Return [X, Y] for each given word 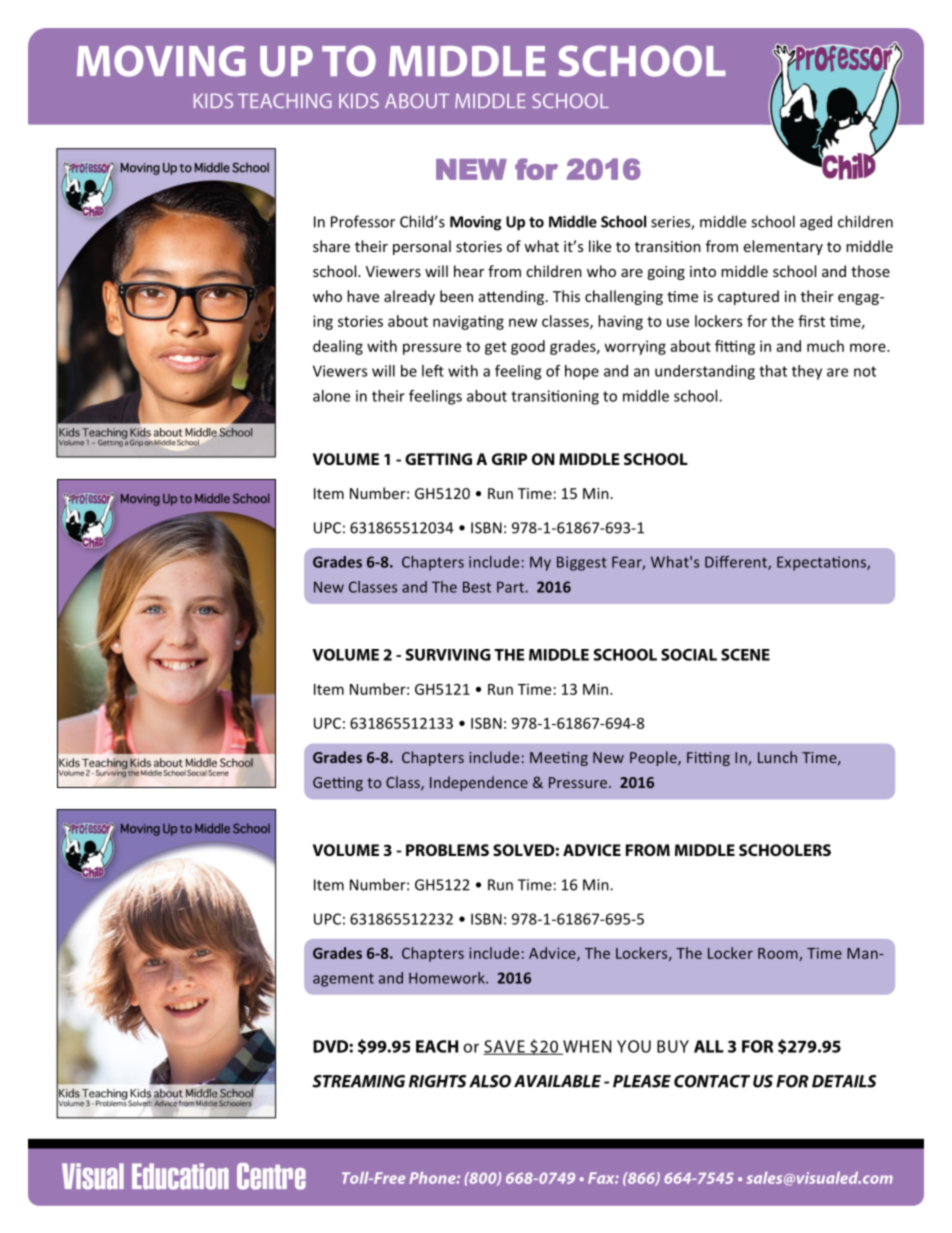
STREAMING [358, 1081]
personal [422, 247]
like [600, 246]
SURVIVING [448, 655]
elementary [783, 247]
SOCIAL [689, 655]
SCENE [745, 655]
